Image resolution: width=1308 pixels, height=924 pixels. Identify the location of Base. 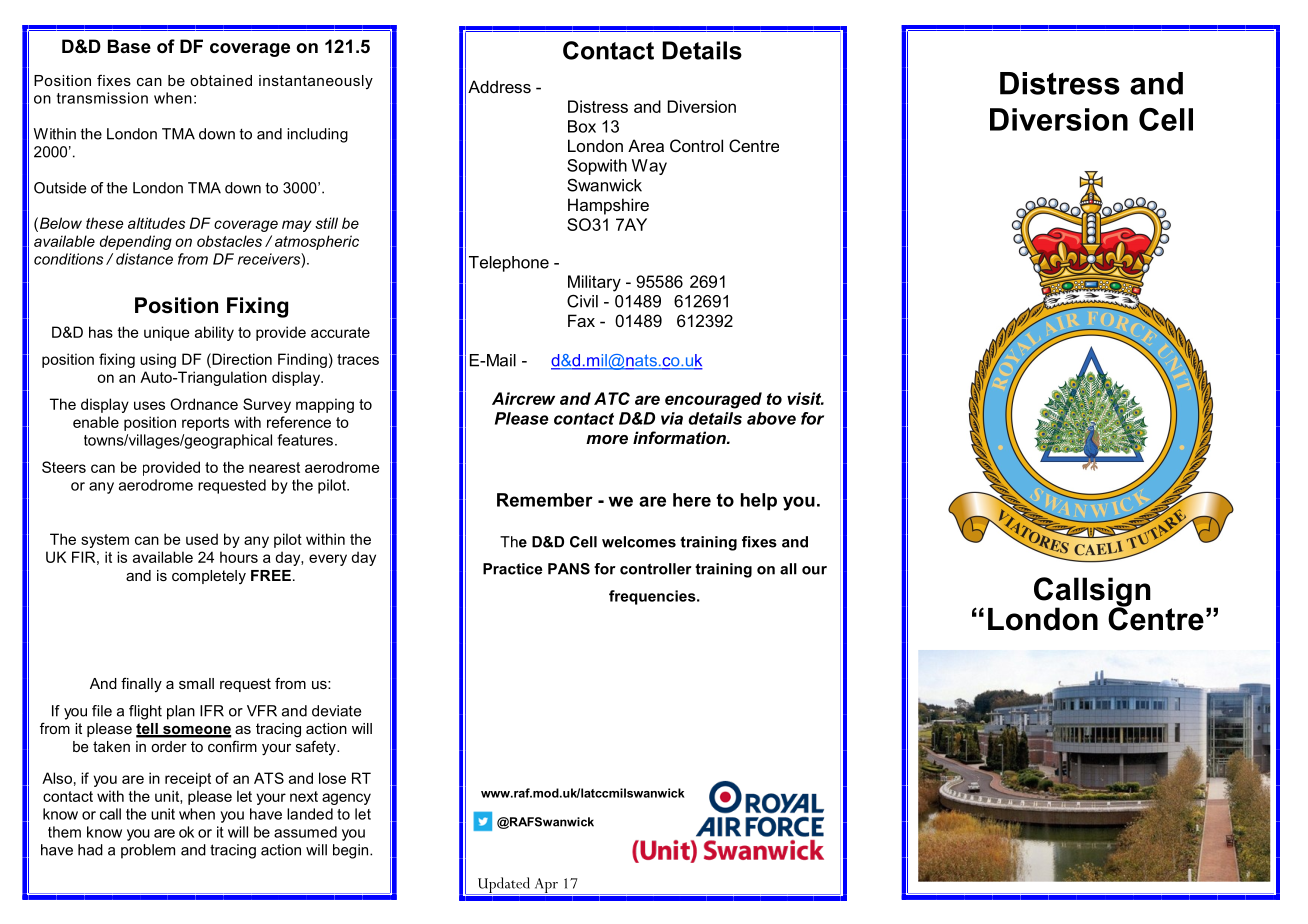
(129, 46).
